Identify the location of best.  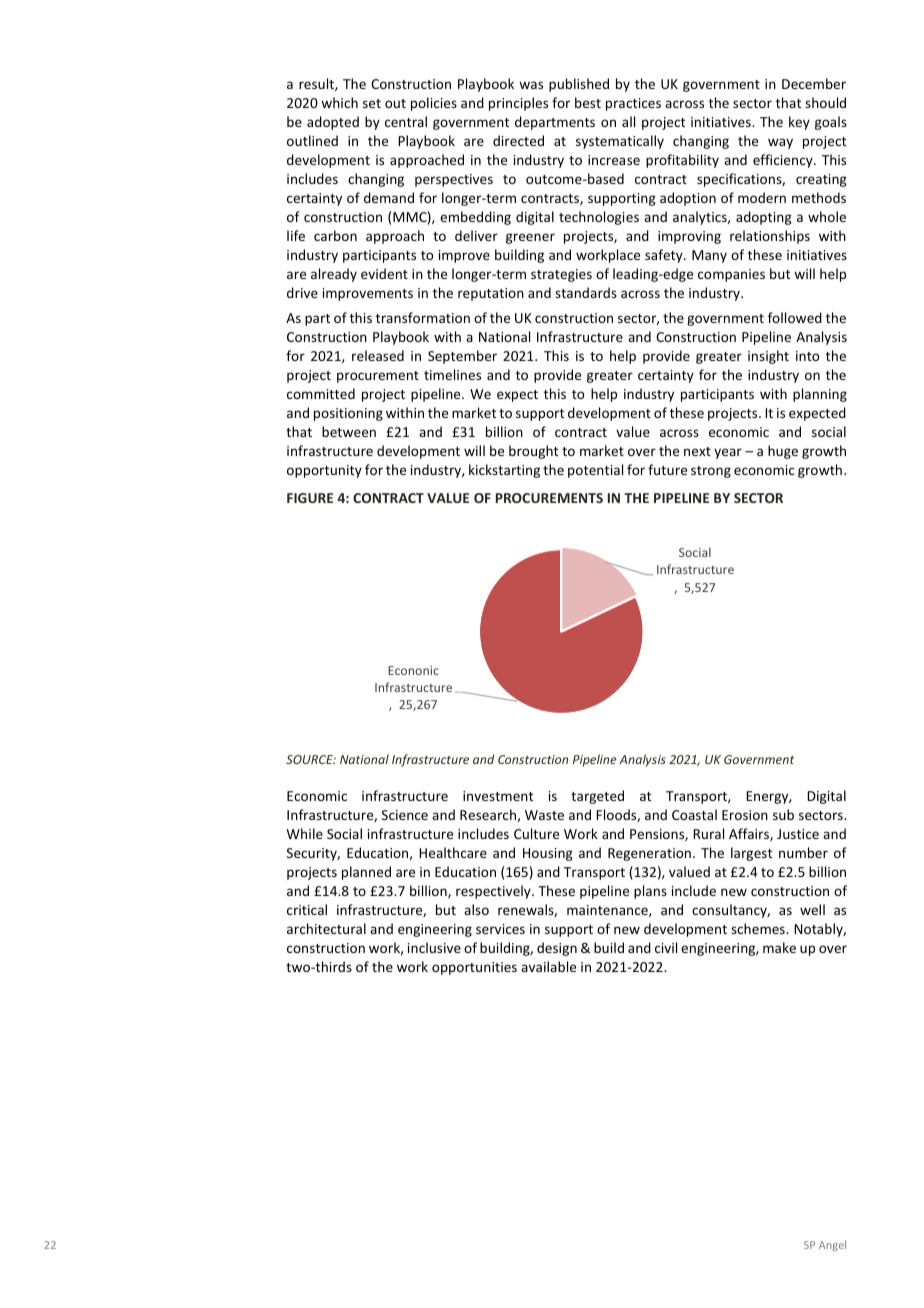
(588, 102).
